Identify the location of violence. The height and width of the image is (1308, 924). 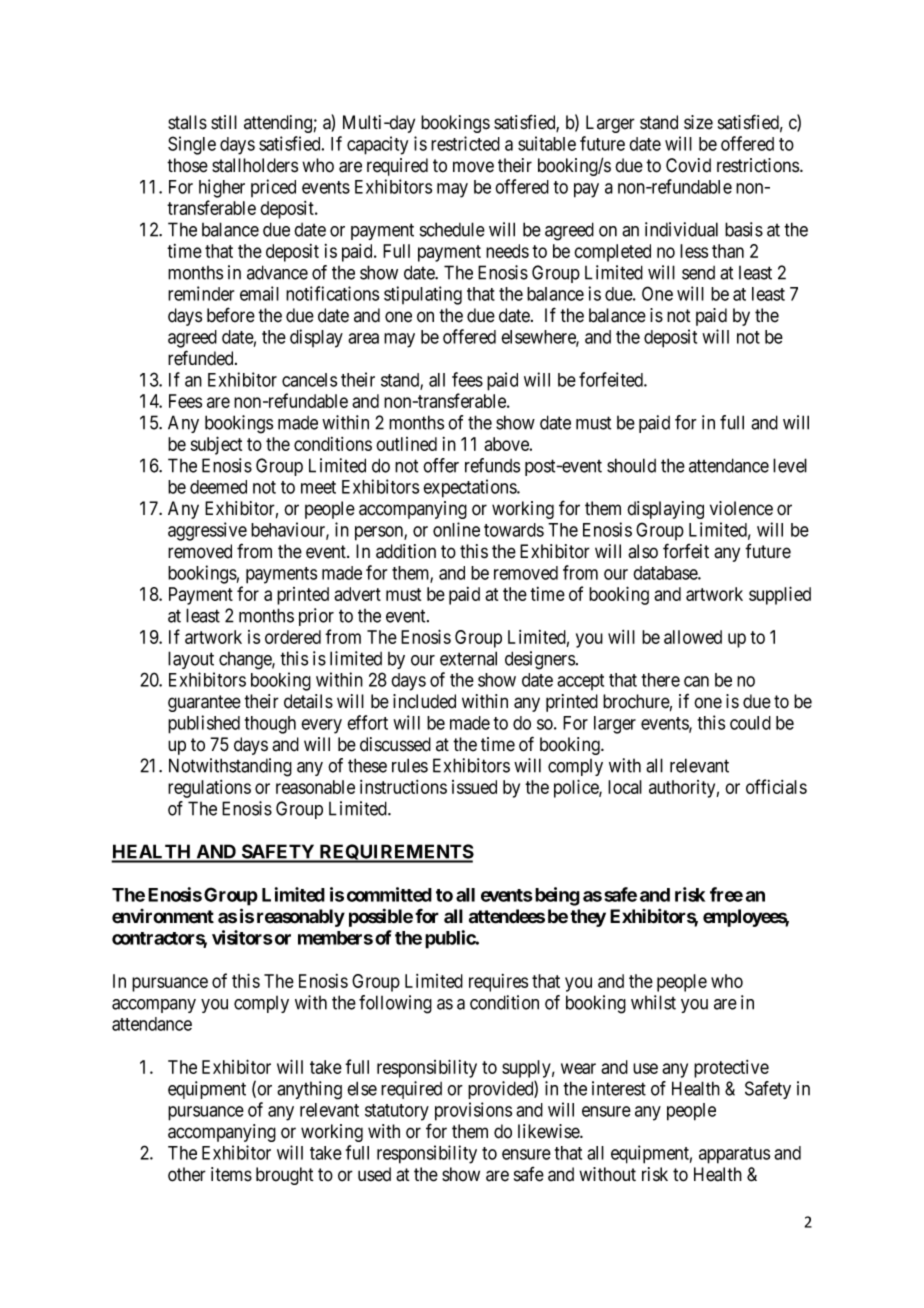
(741, 508).
